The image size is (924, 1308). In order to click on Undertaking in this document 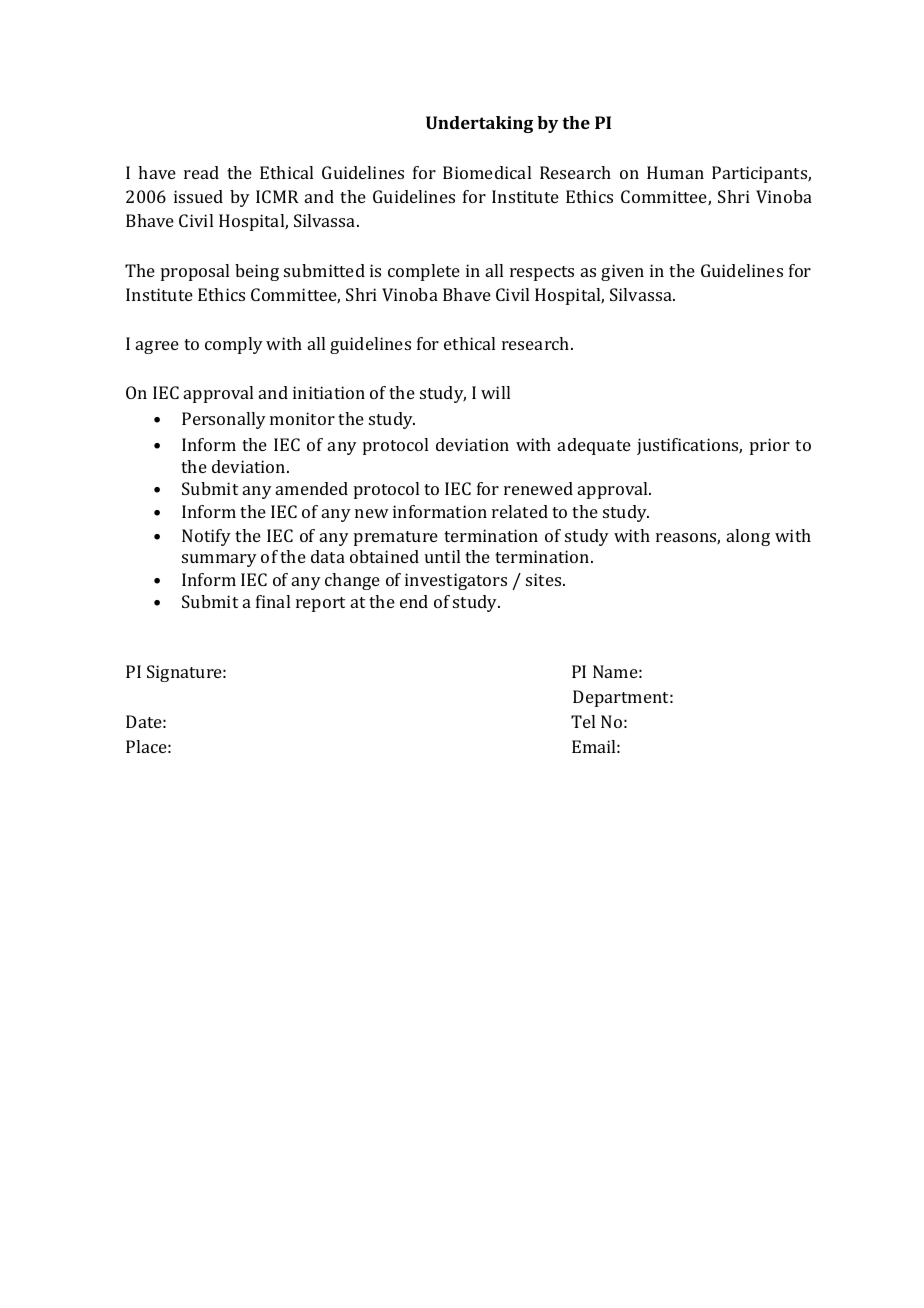, I will do `click(479, 124)`.
